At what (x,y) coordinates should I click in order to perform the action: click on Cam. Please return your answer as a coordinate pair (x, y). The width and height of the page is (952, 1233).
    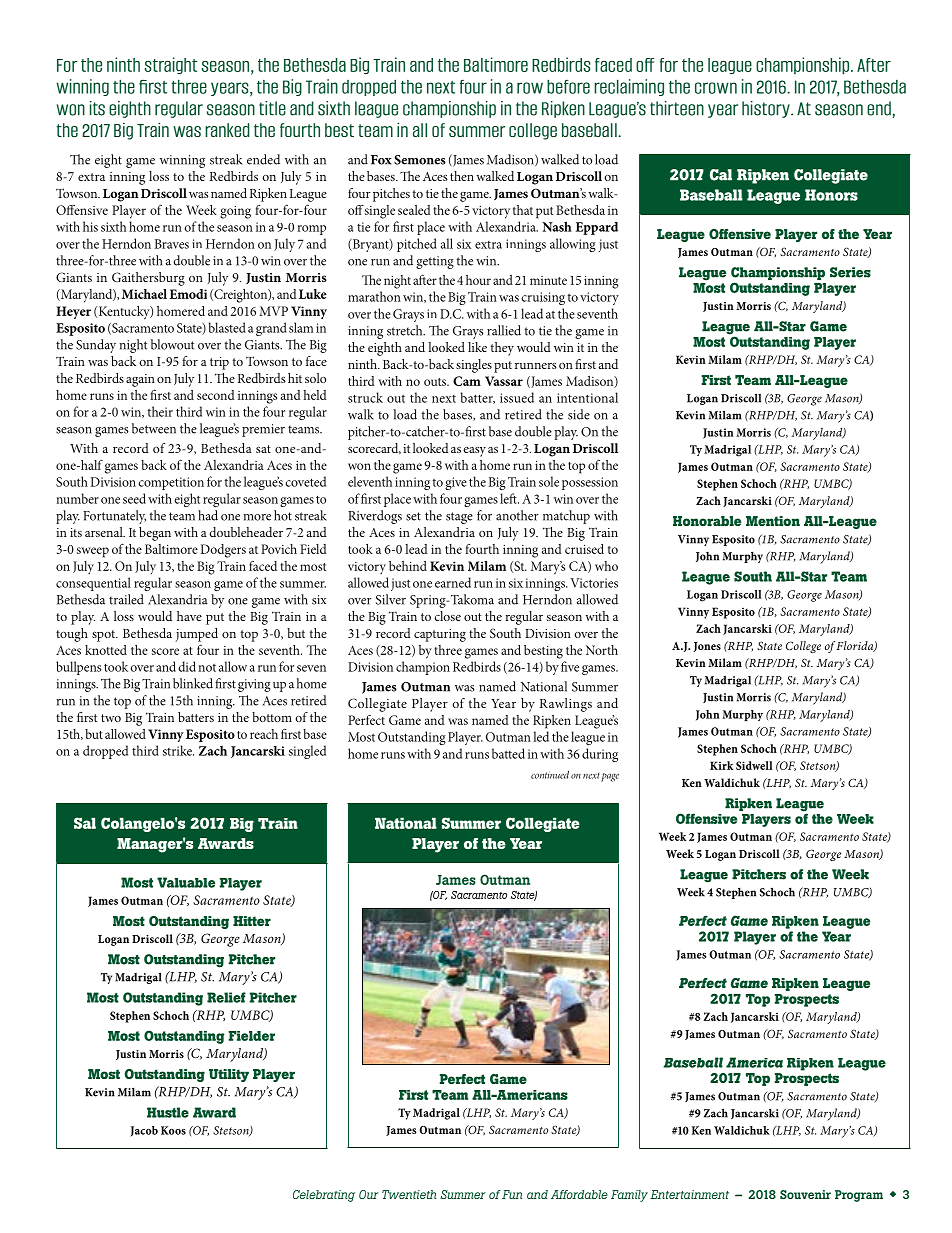
    Looking at the image, I should click on (467, 381).
